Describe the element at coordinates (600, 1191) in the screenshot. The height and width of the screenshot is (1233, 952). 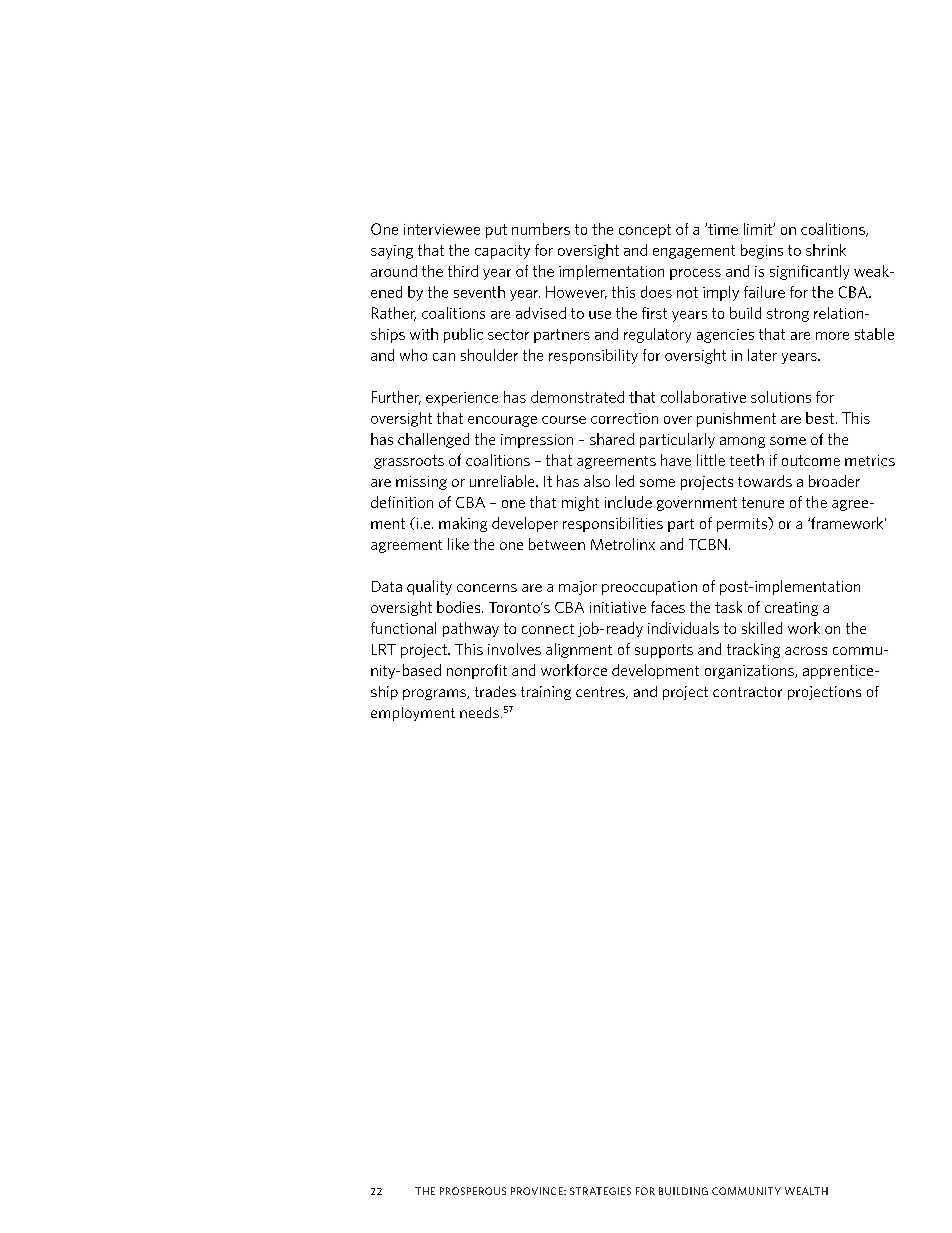
I see `STRATEGIES` at that location.
